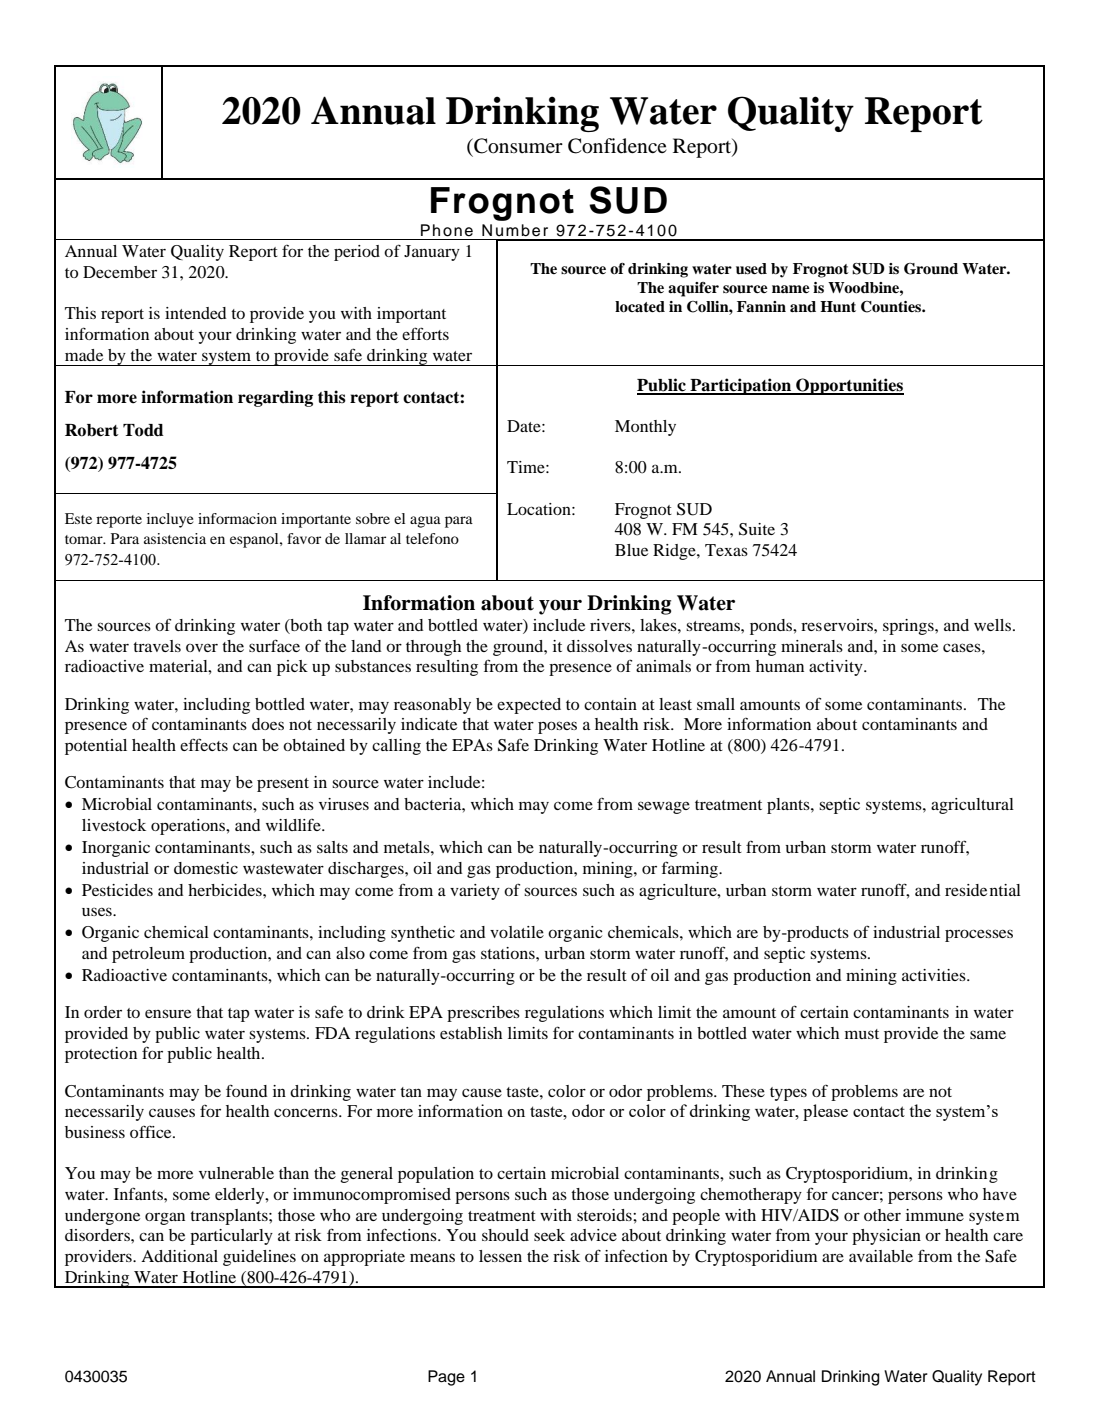 The width and height of the document is (1100, 1424). What do you see at coordinates (143, 430) in the document?
I see `Todd` at bounding box center [143, 430].
